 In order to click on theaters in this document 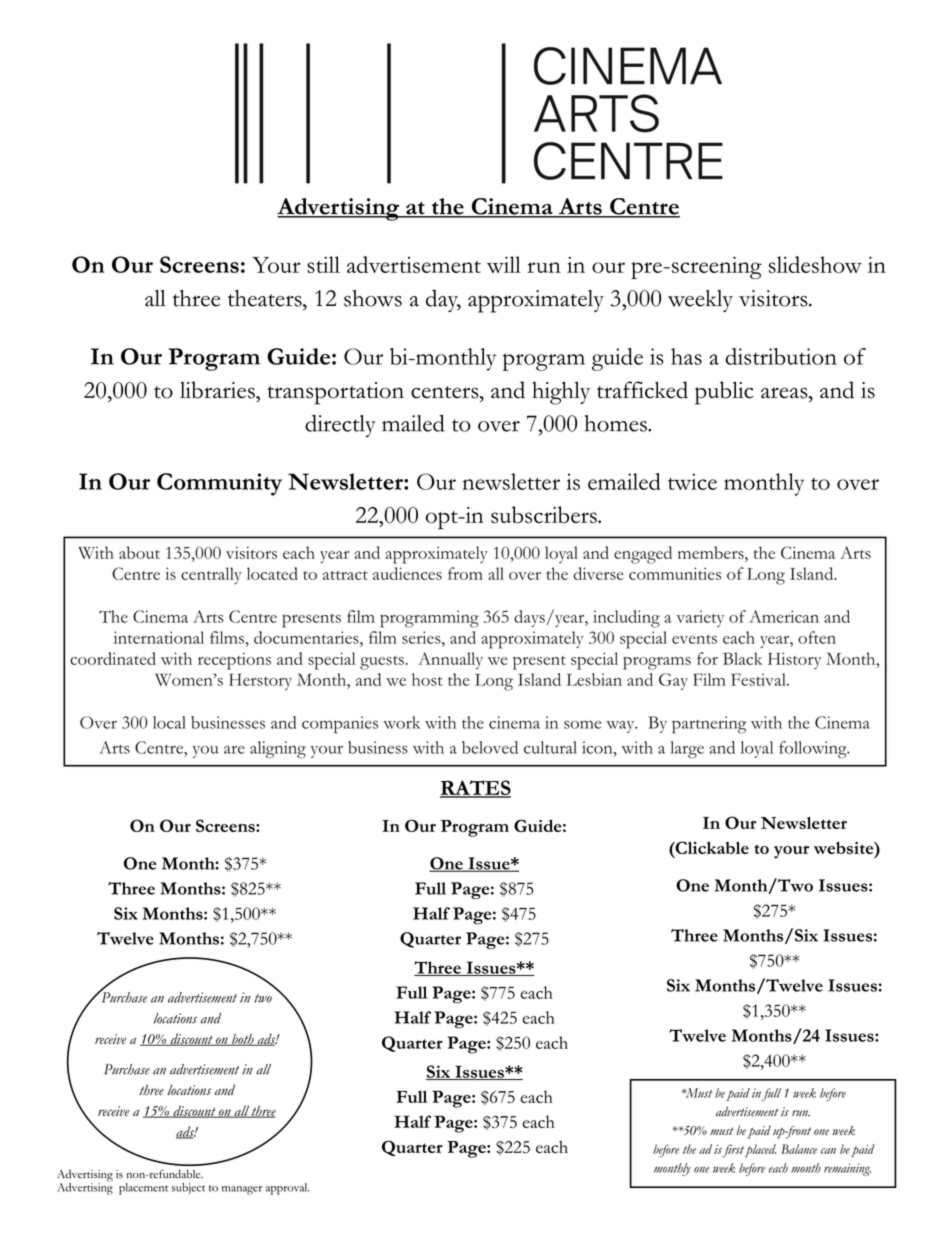, I will do `click(266, 298)`.
